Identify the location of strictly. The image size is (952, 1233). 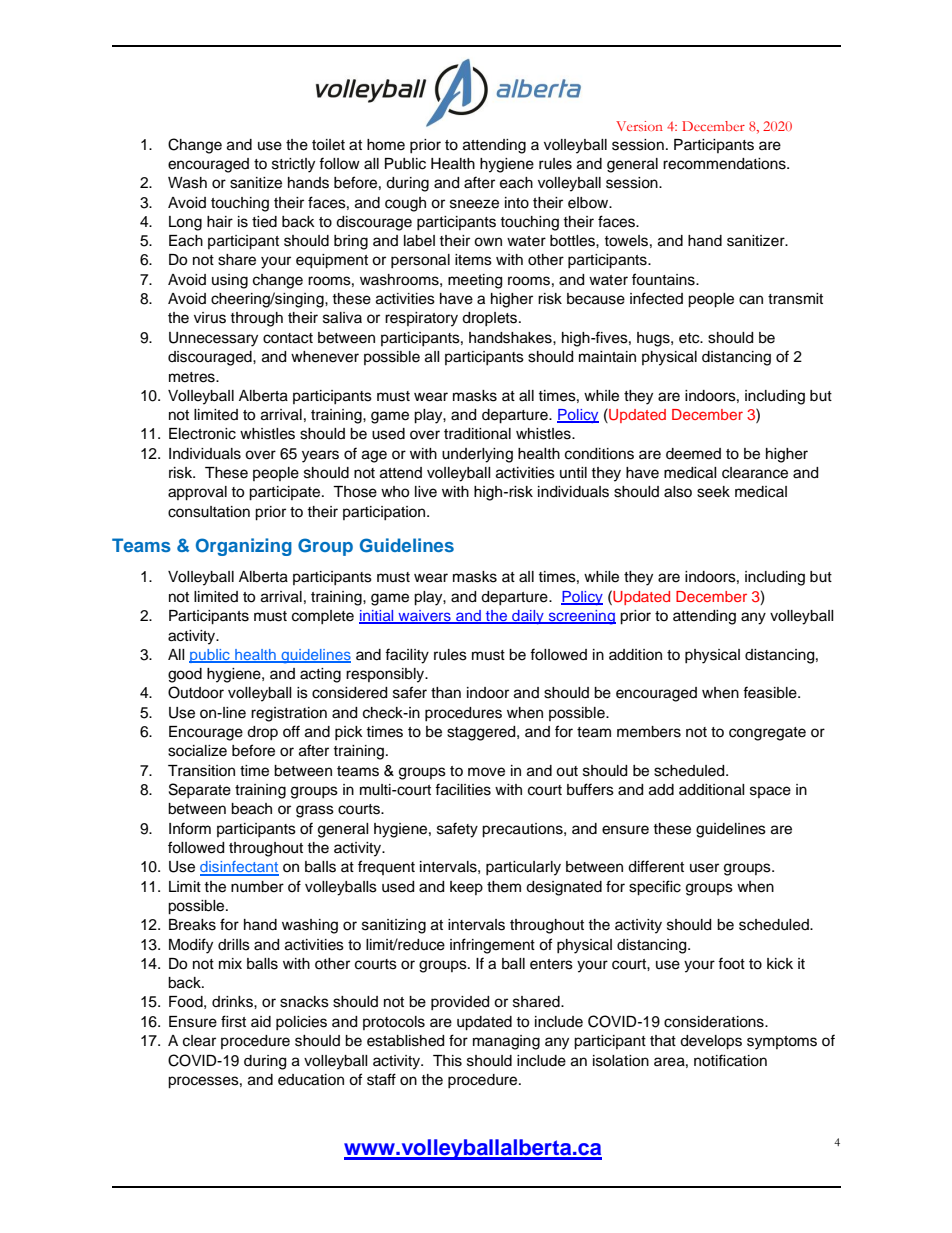
(293, 165).
